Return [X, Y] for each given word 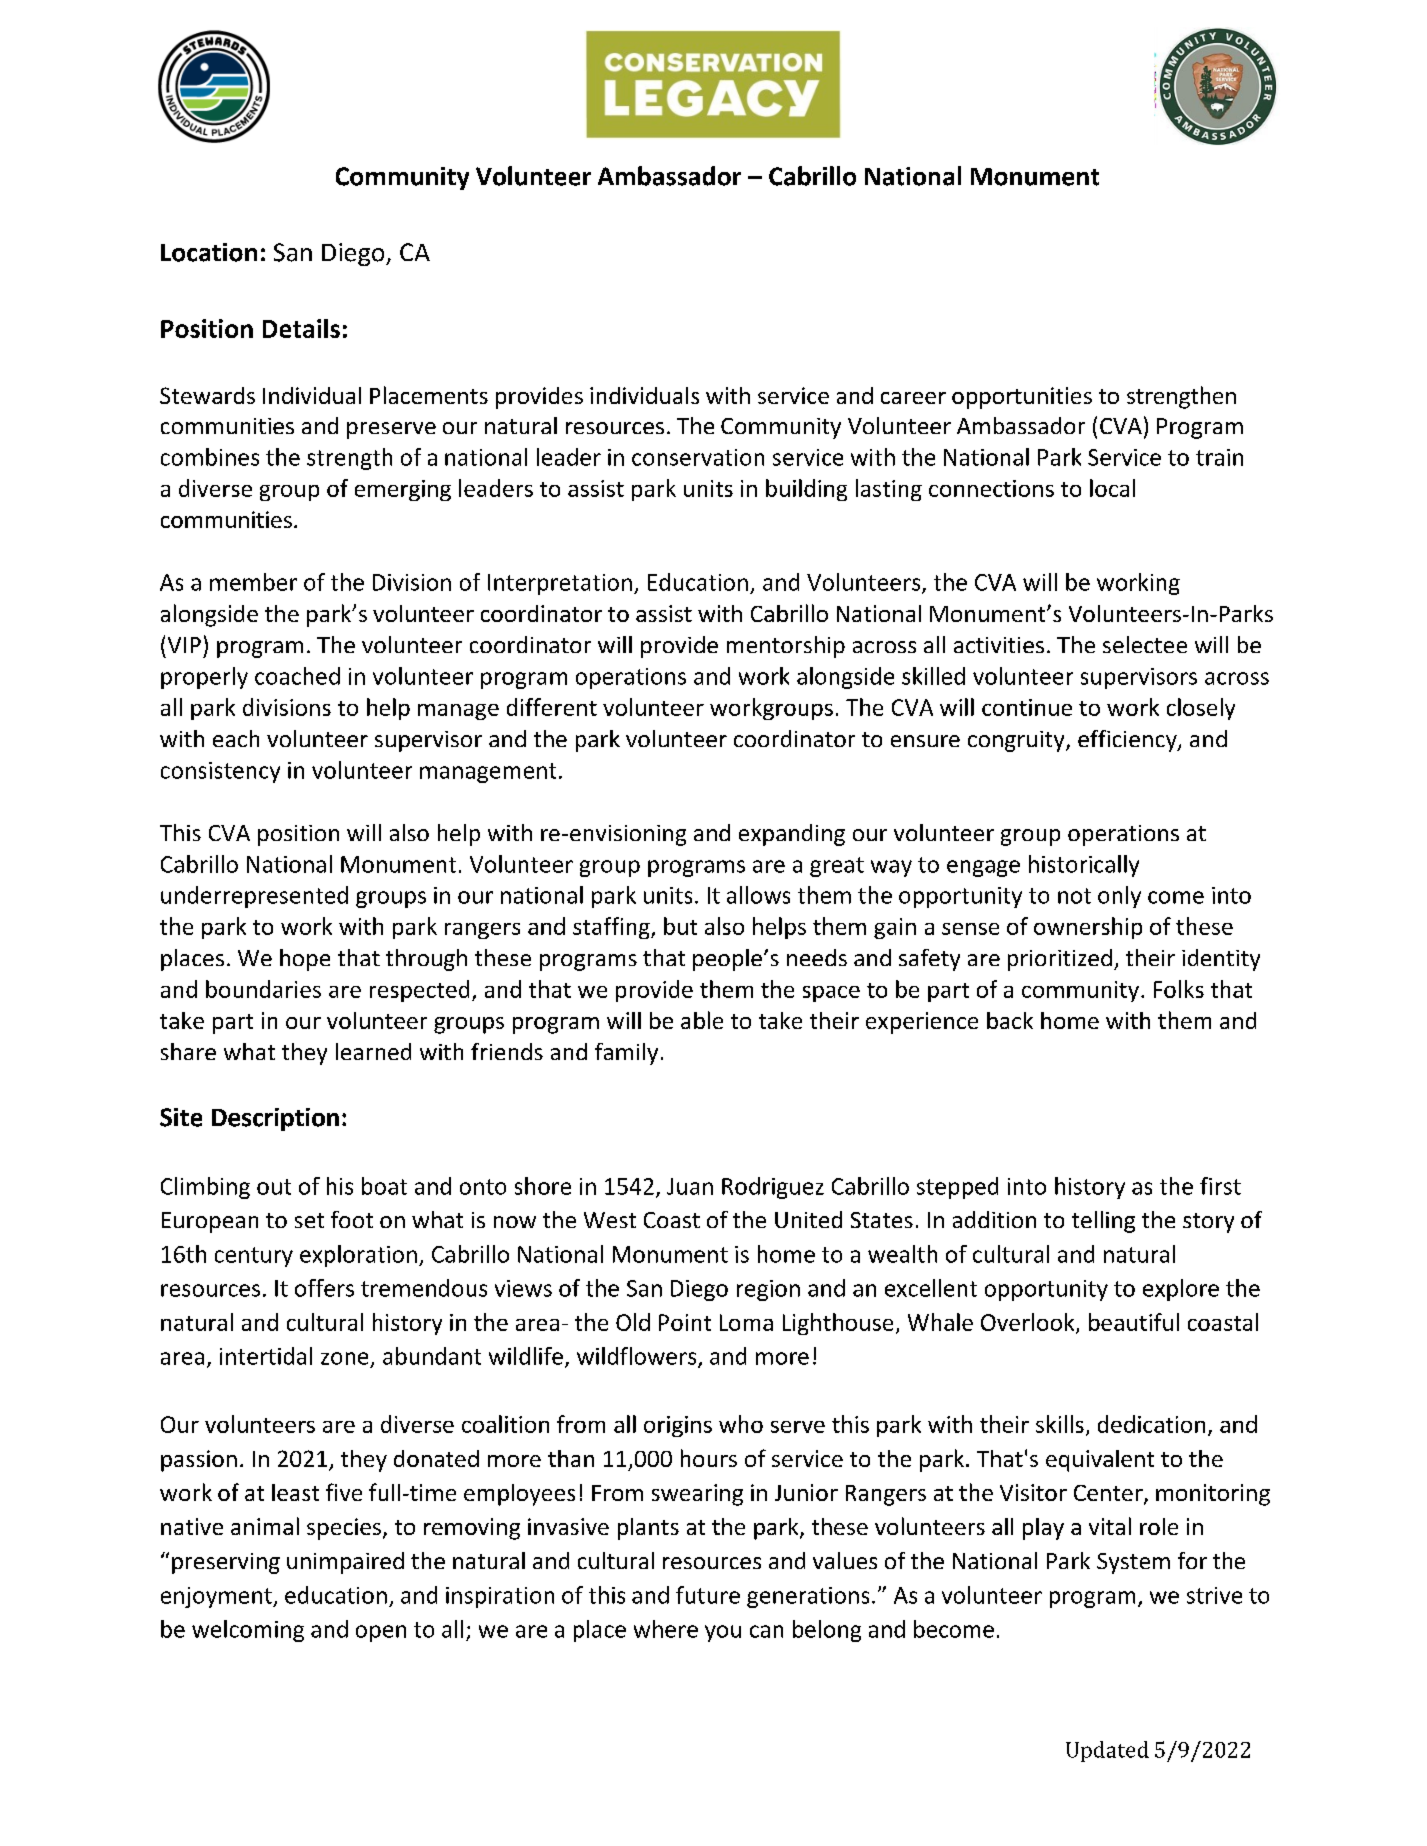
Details [301, 328]
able [702, 1020]
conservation [698, 457]
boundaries [263, 989]
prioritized [1060, 960]
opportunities [1022, 398]
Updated [1107, 1751]
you [723, 1633]
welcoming [248, 1631]
